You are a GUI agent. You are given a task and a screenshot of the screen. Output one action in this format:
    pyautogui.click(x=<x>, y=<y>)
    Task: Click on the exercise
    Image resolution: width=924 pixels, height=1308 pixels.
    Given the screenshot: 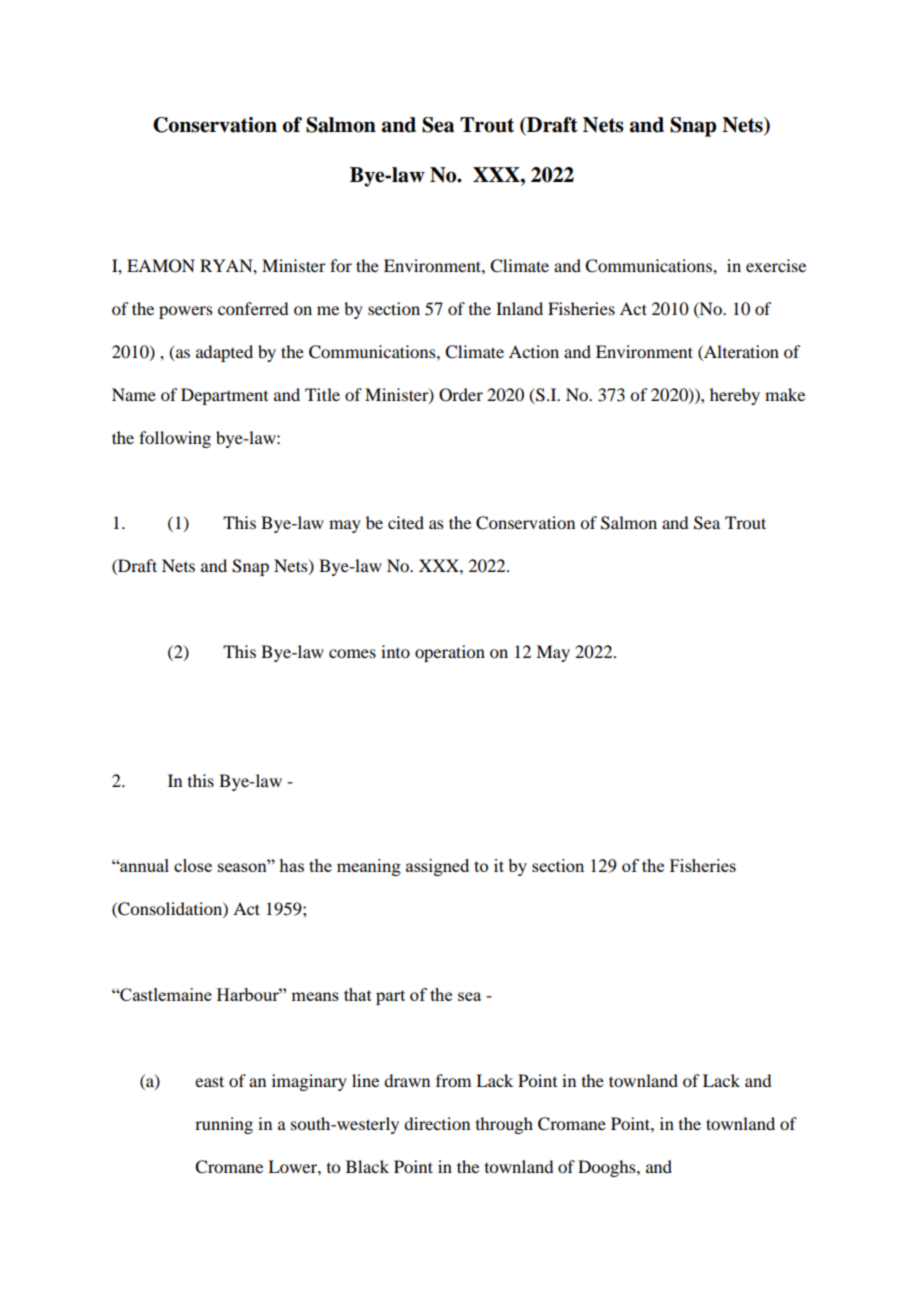 What is the action you would take?
    pyautogui.click(x=776, y=265)
